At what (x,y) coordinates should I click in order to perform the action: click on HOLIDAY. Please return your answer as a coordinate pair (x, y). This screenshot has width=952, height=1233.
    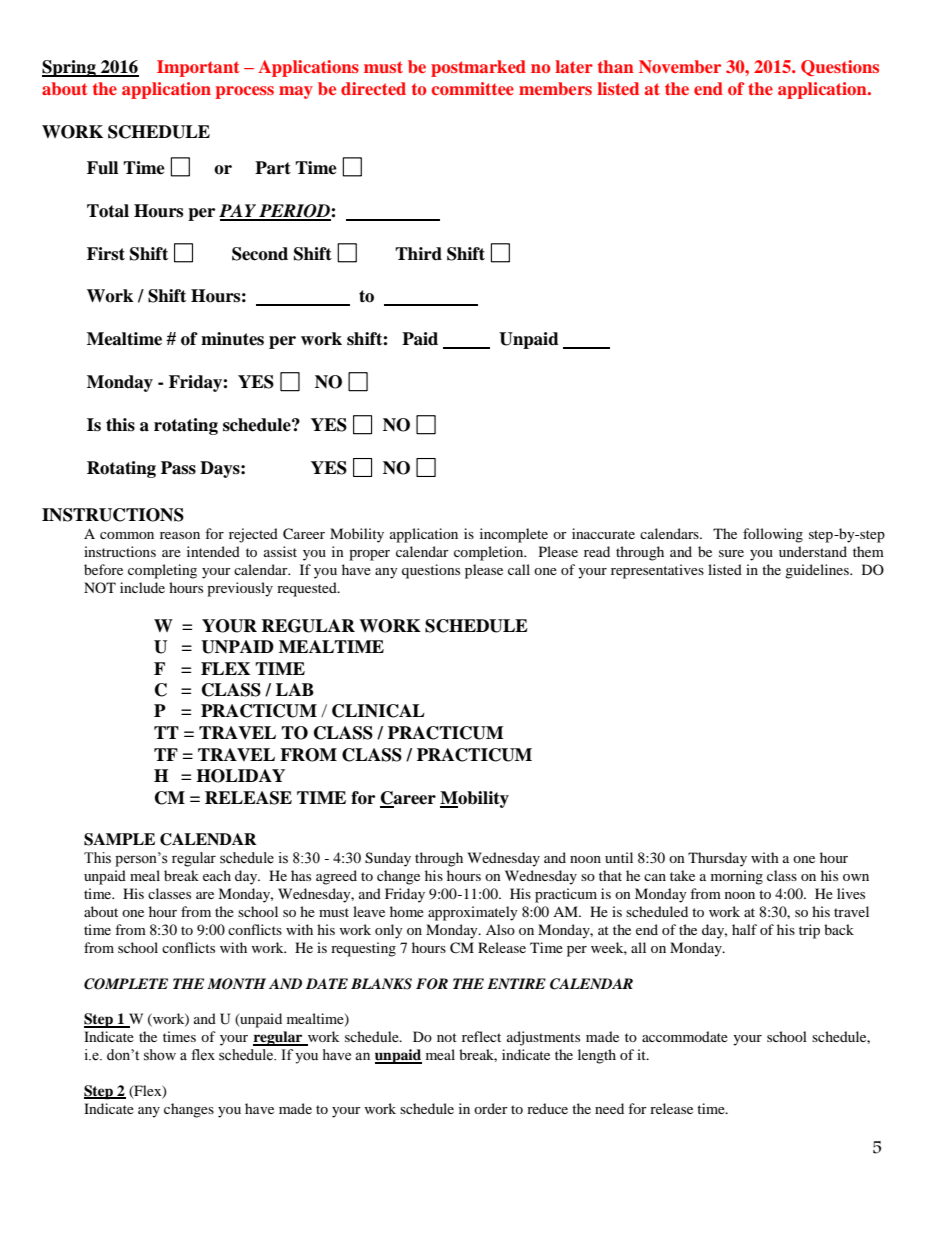
    Looking at the image, I should click on (240, 776).
